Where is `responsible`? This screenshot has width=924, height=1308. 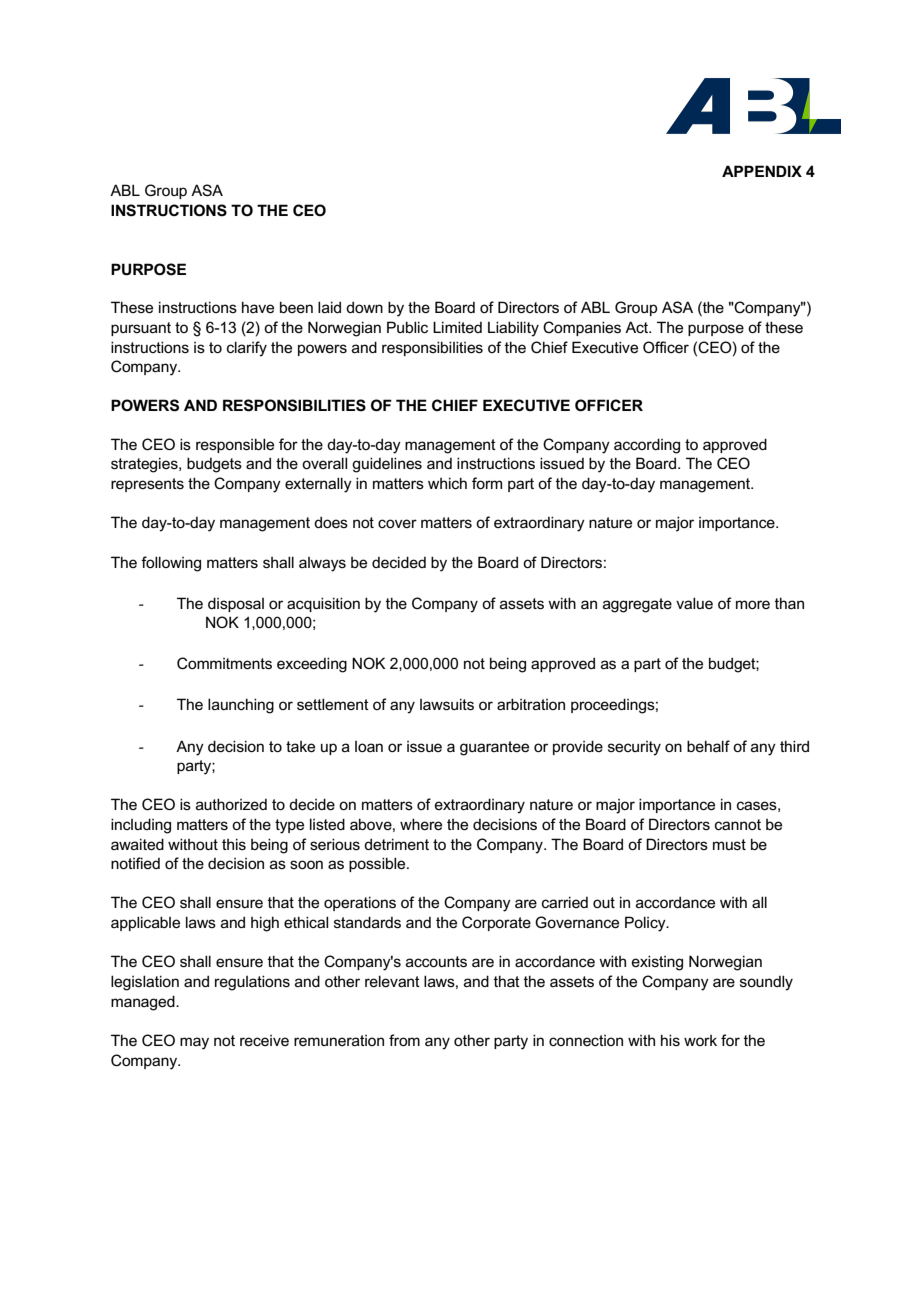 responsible is located at coordinates (235, 445).
